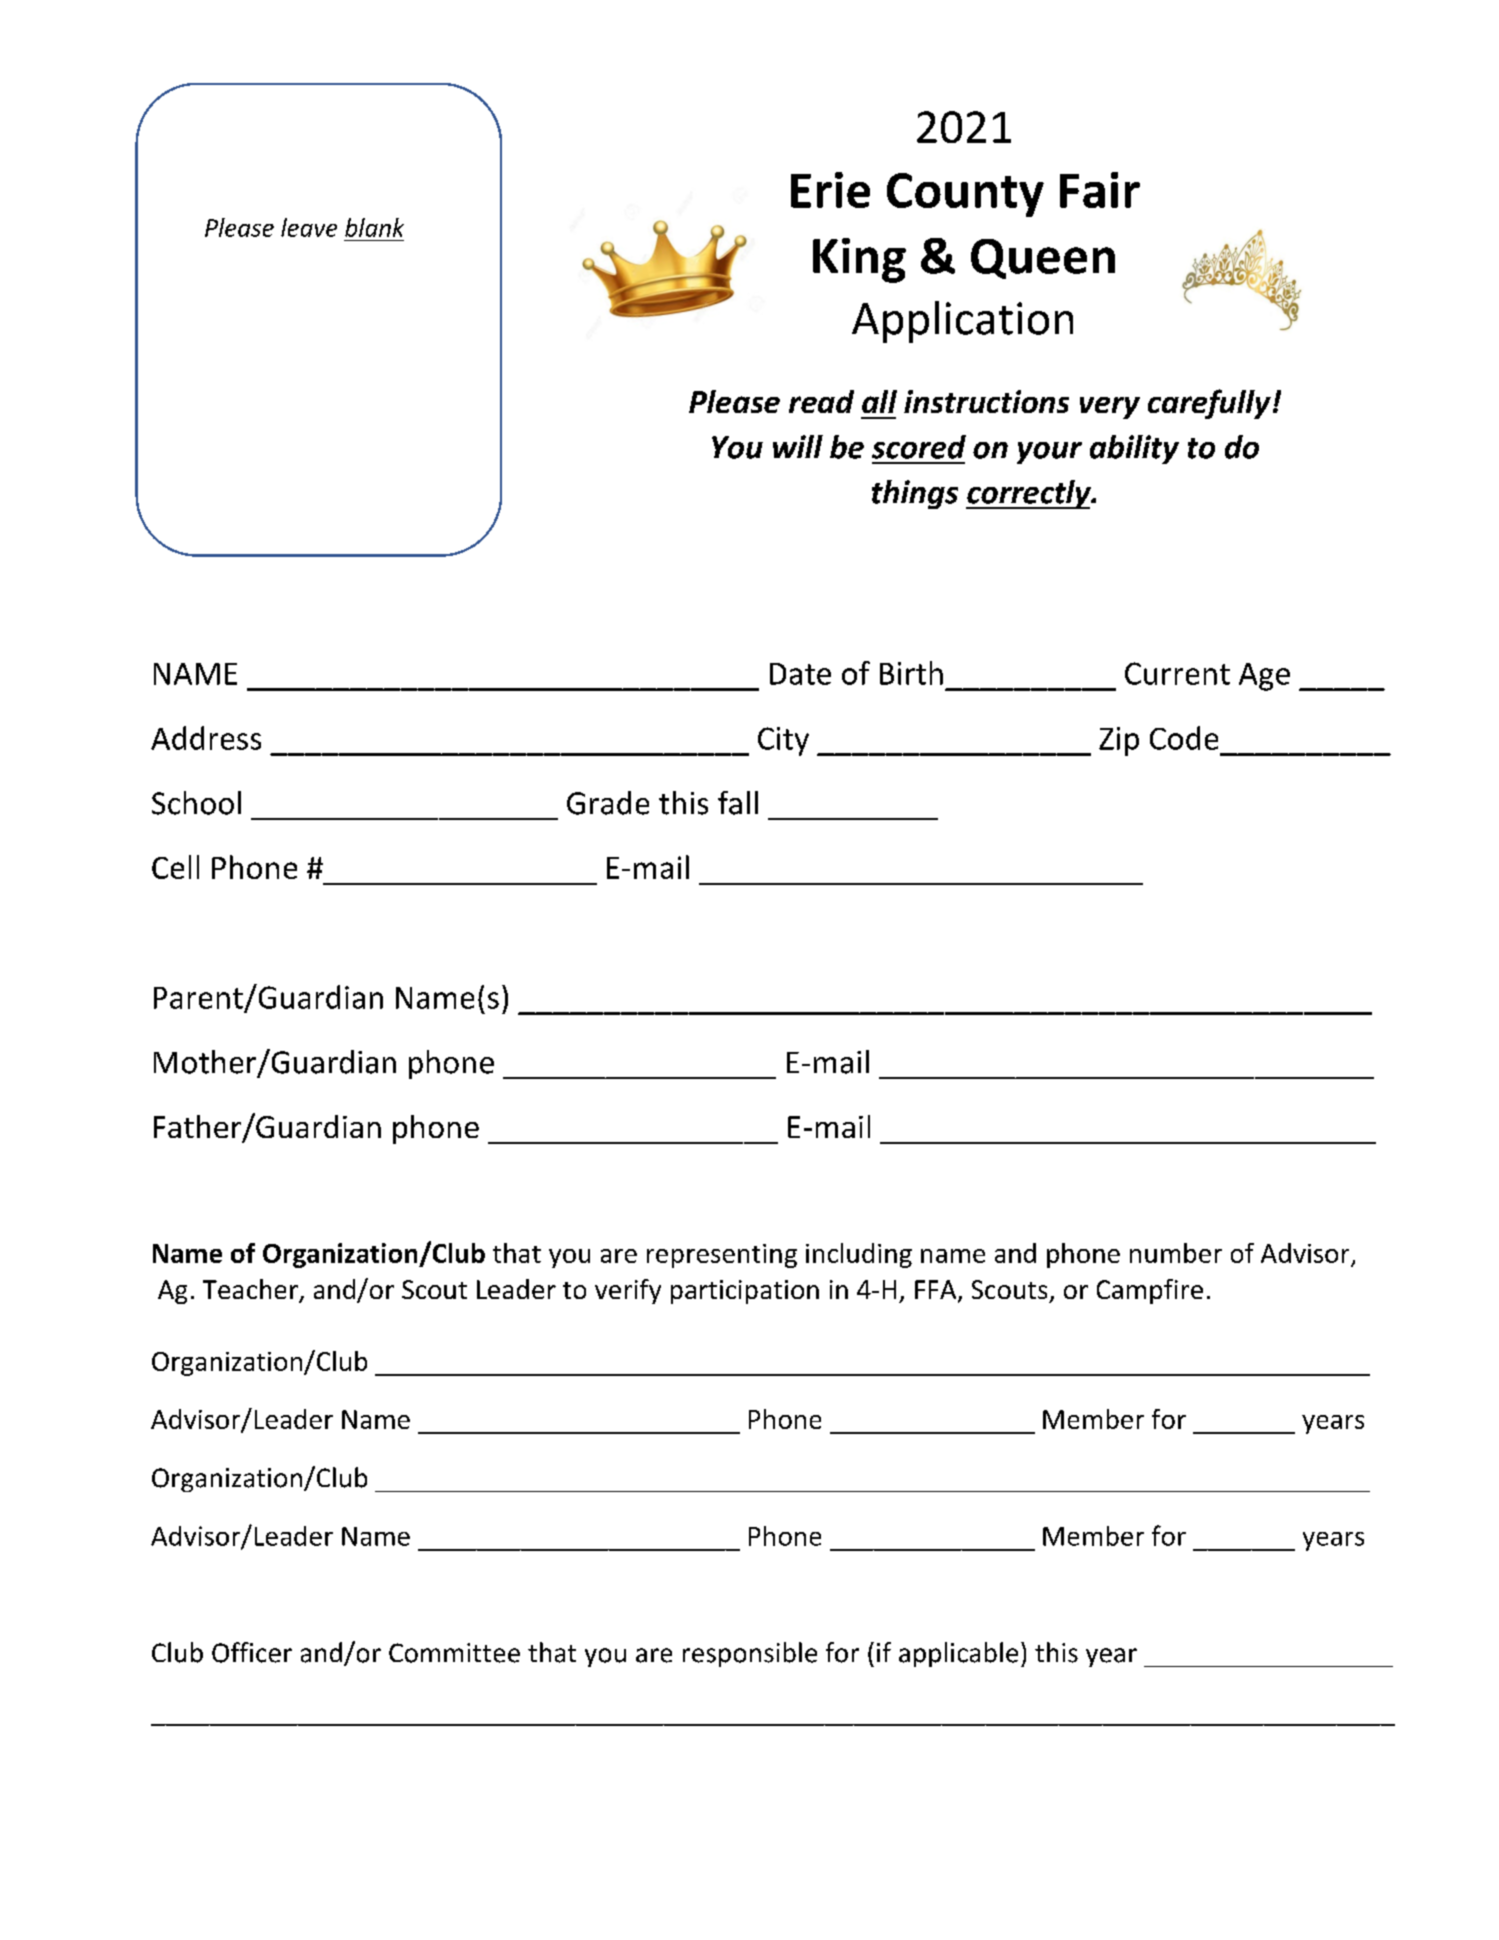 This screenshot has height=1940, width=1499. Describe the element at coordinates (750, 1654) in the screenshot. I see `responsible` at that location.
